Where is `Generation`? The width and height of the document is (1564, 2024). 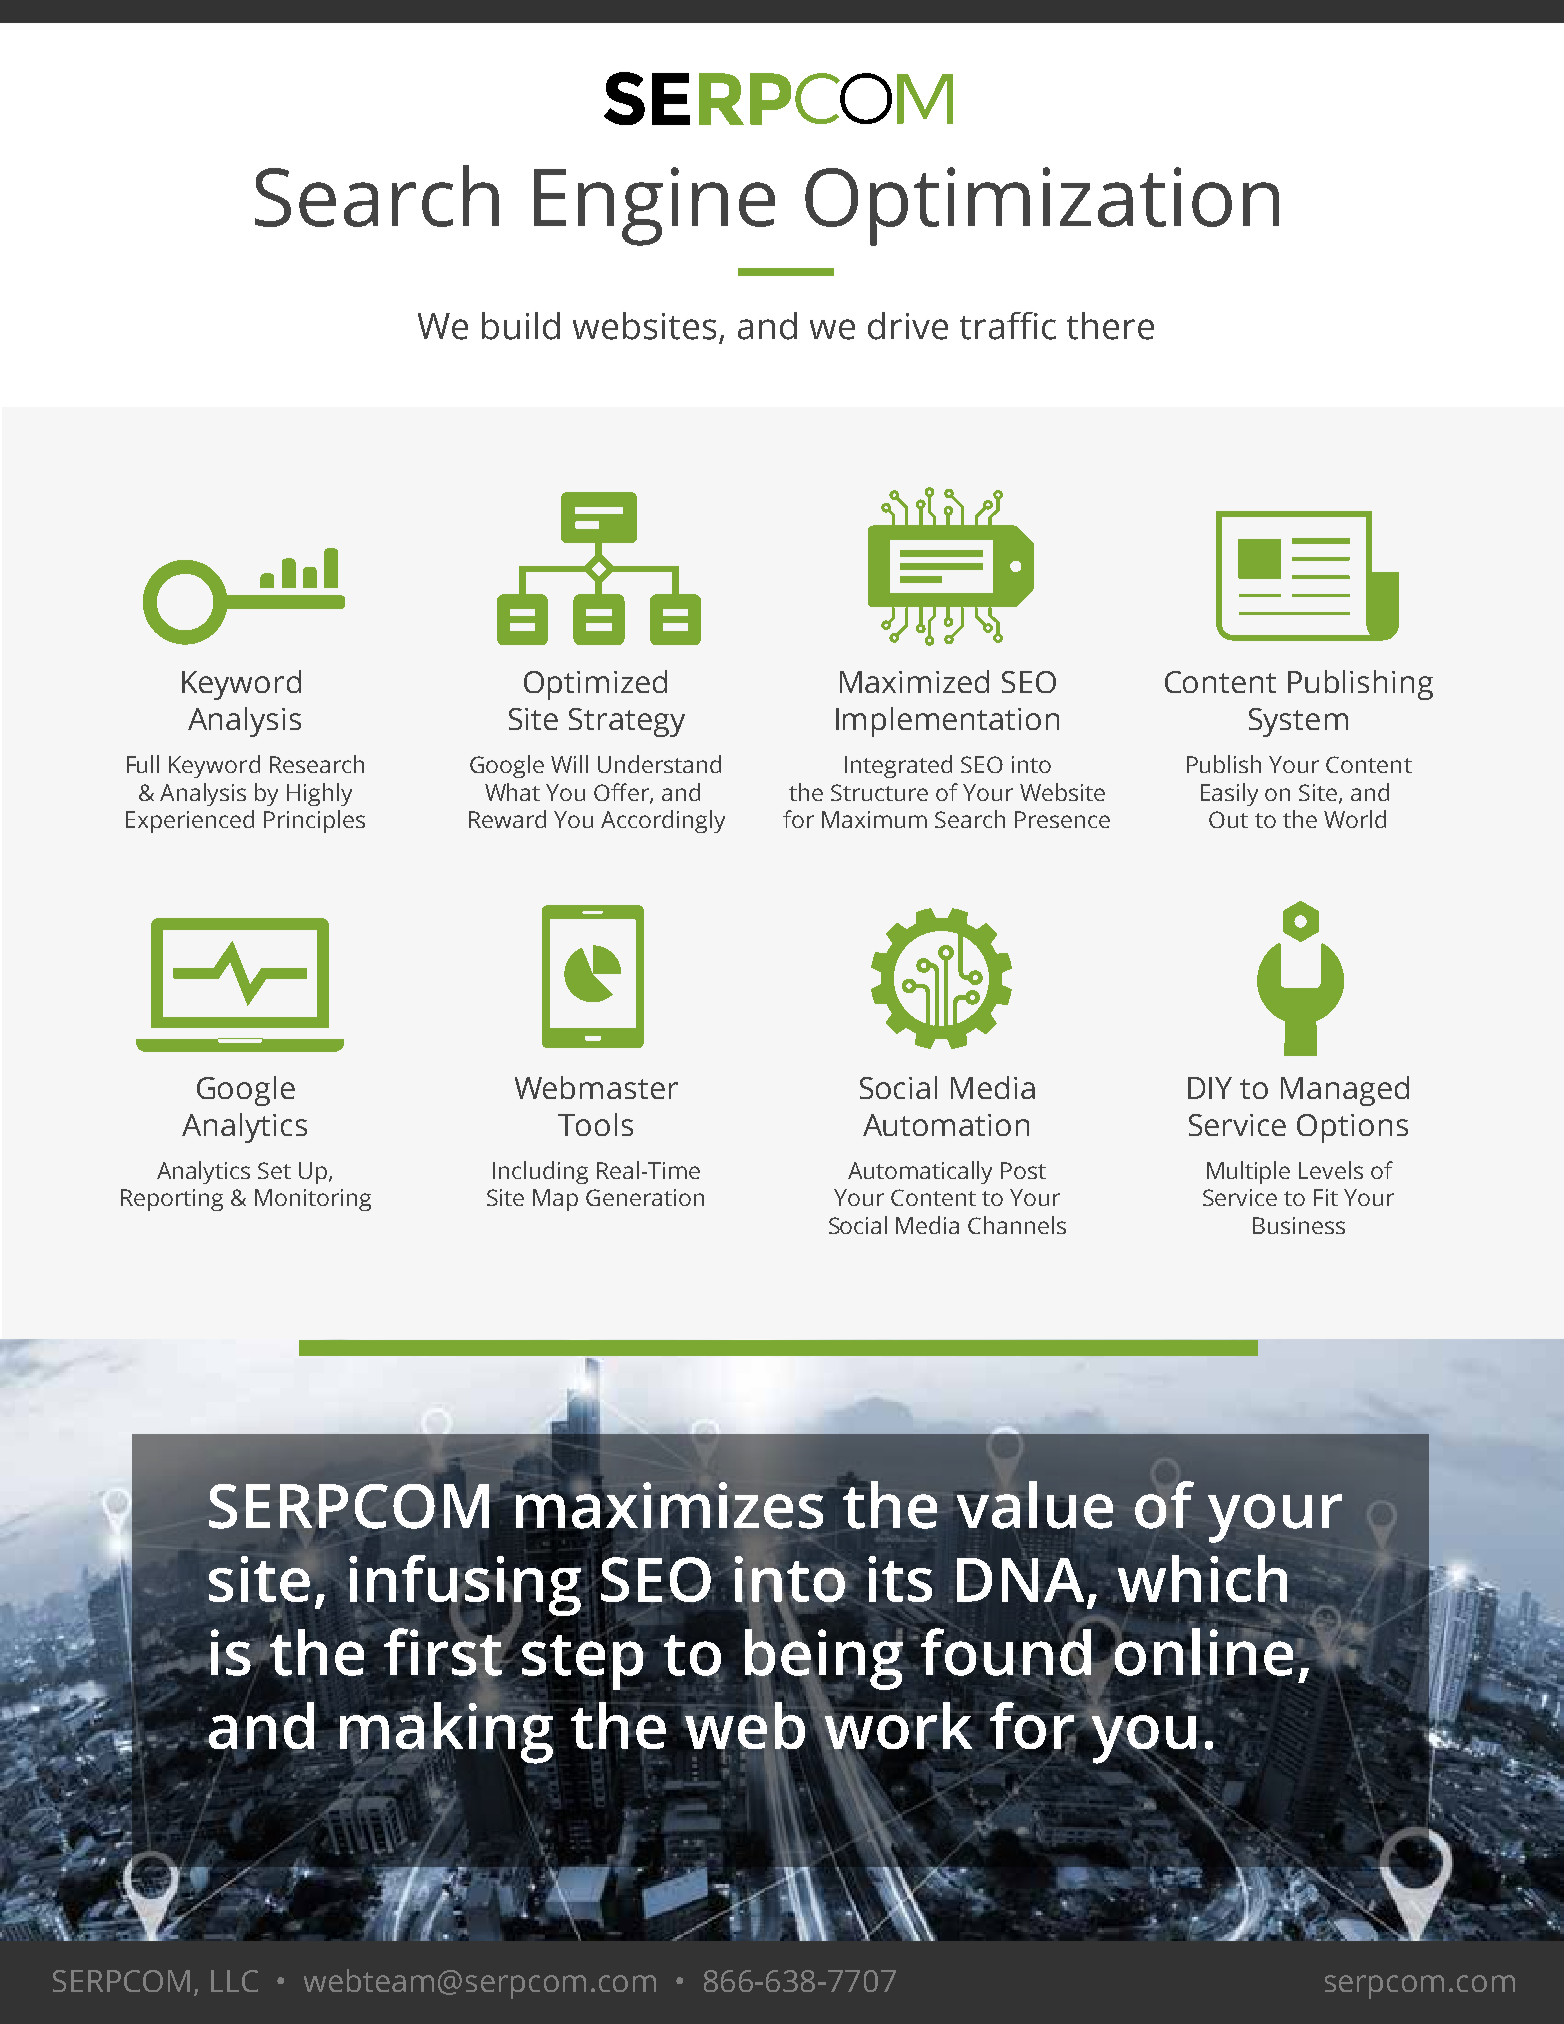 Generation is located at coordinates (645, 1197).
